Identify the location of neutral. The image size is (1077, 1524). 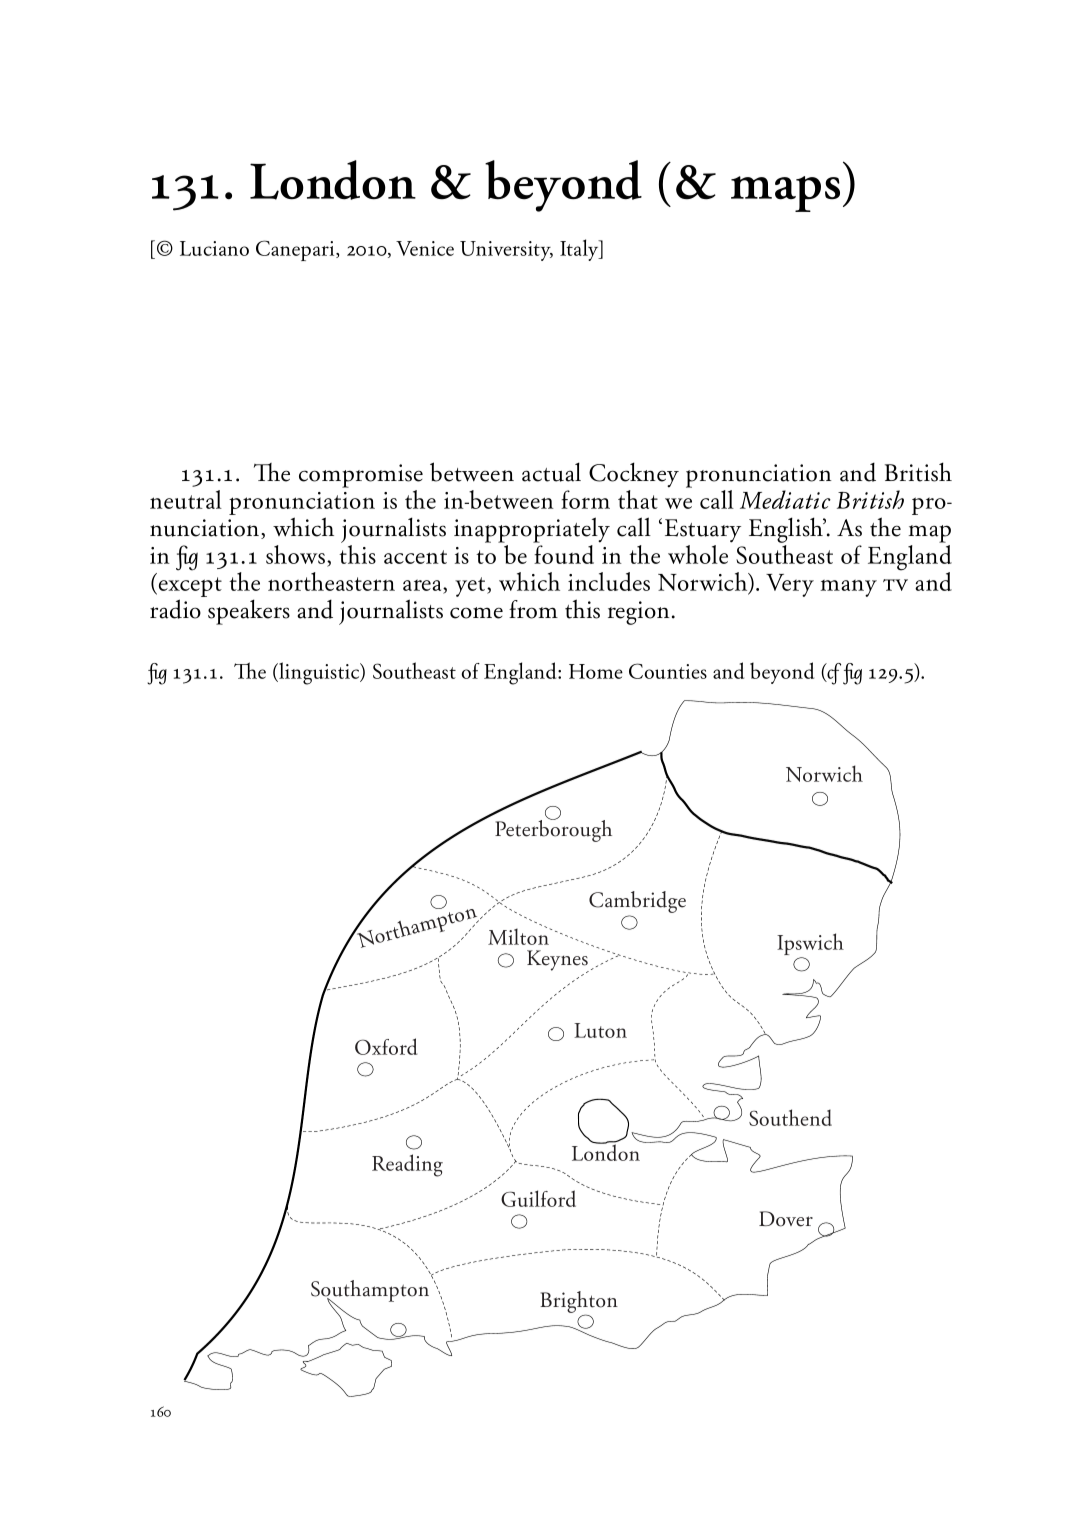
(186, 499).
